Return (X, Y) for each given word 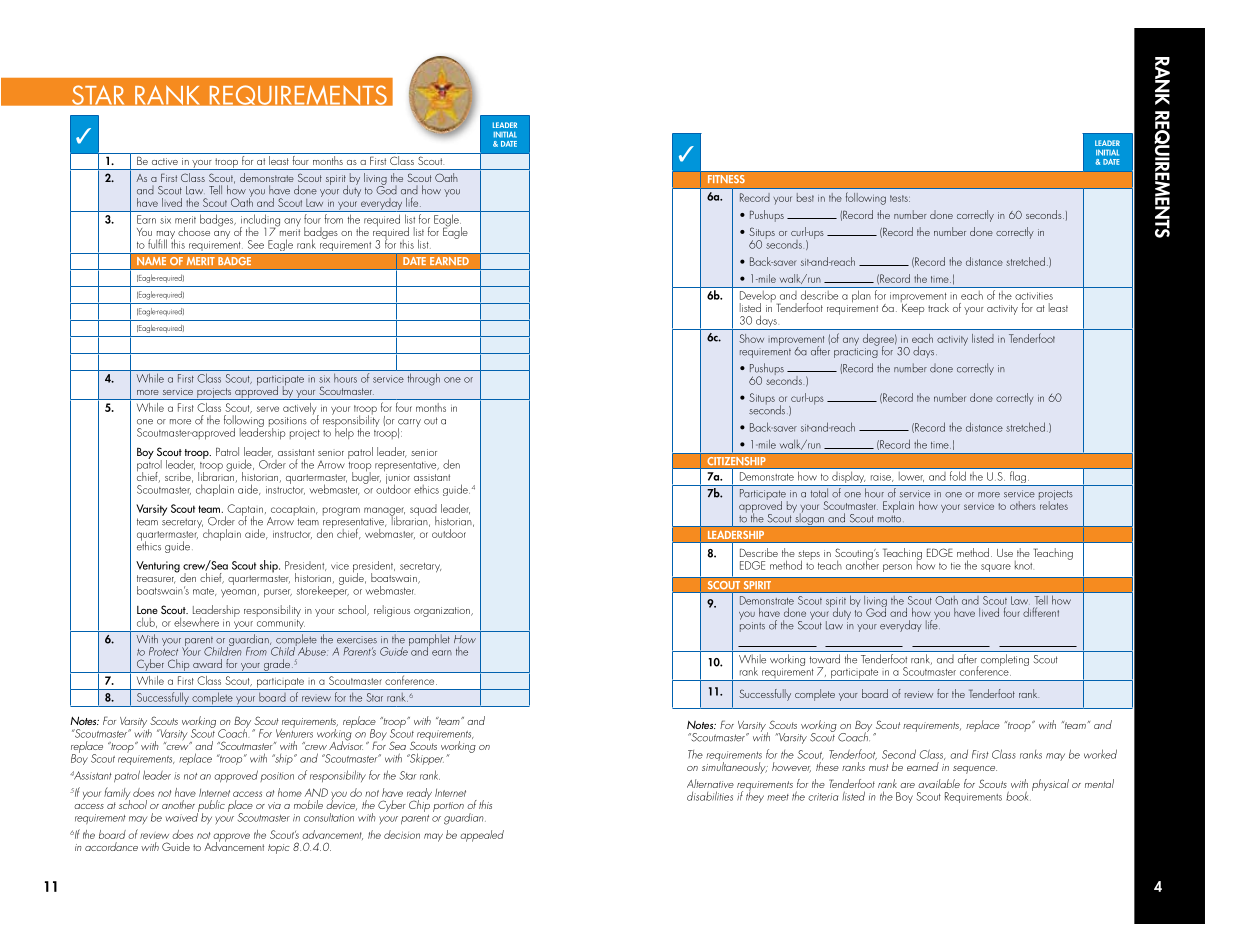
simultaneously (735, 766)
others (1023, 505)
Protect (163, 650)
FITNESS (726, 179)
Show (751, 338)
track (938, 307)
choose (194, 231)
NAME (151, 261)
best (805, 197)
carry (409, 424)
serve (268, 409)
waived (182, 816)
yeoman (238, 593)
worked (1100, 754)
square (996, 568)
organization (443, 612)
